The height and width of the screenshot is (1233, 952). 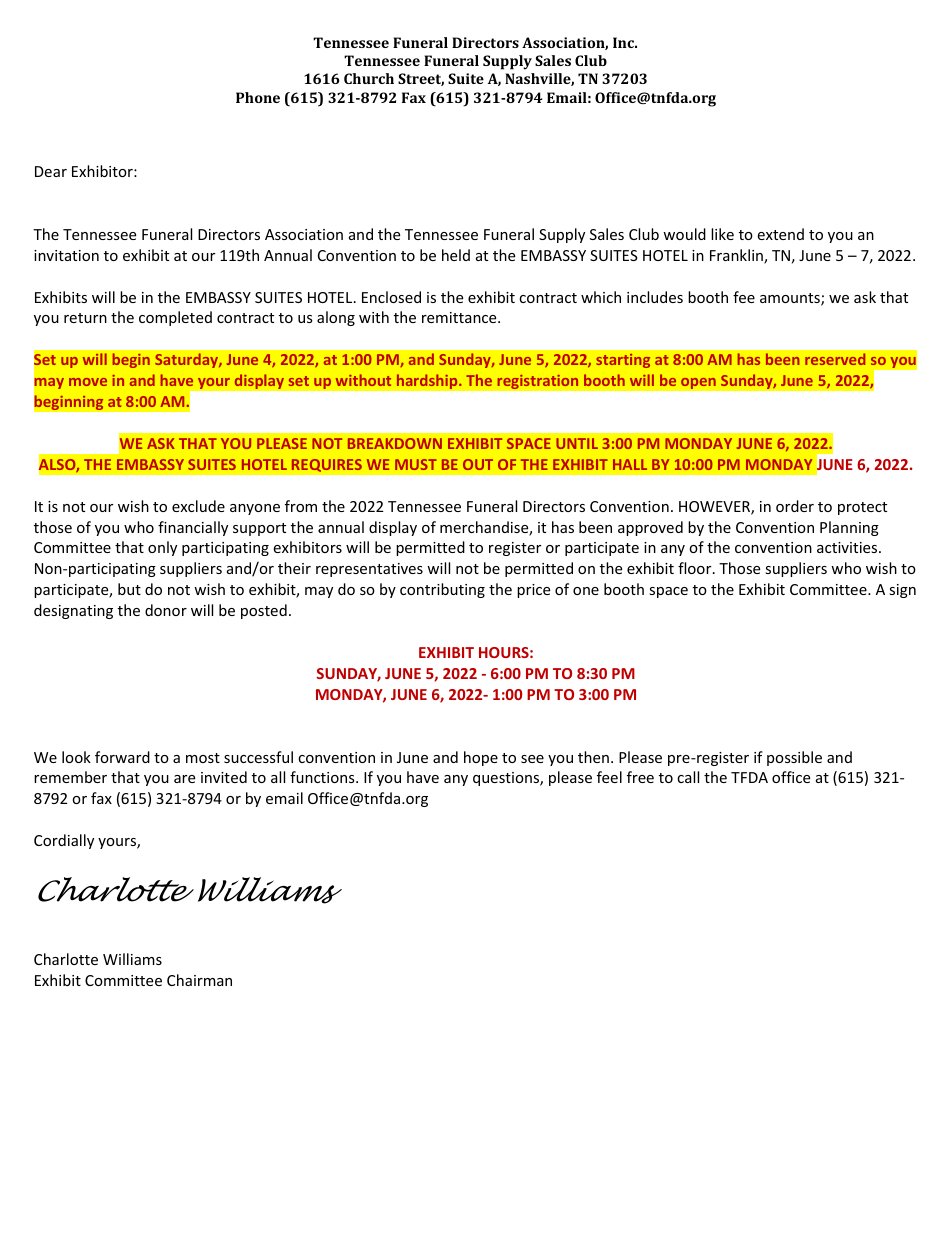 What do you see at coordinates (538, 381) in the screenshot?
I see `registration` at bounding box center [538, 381].
